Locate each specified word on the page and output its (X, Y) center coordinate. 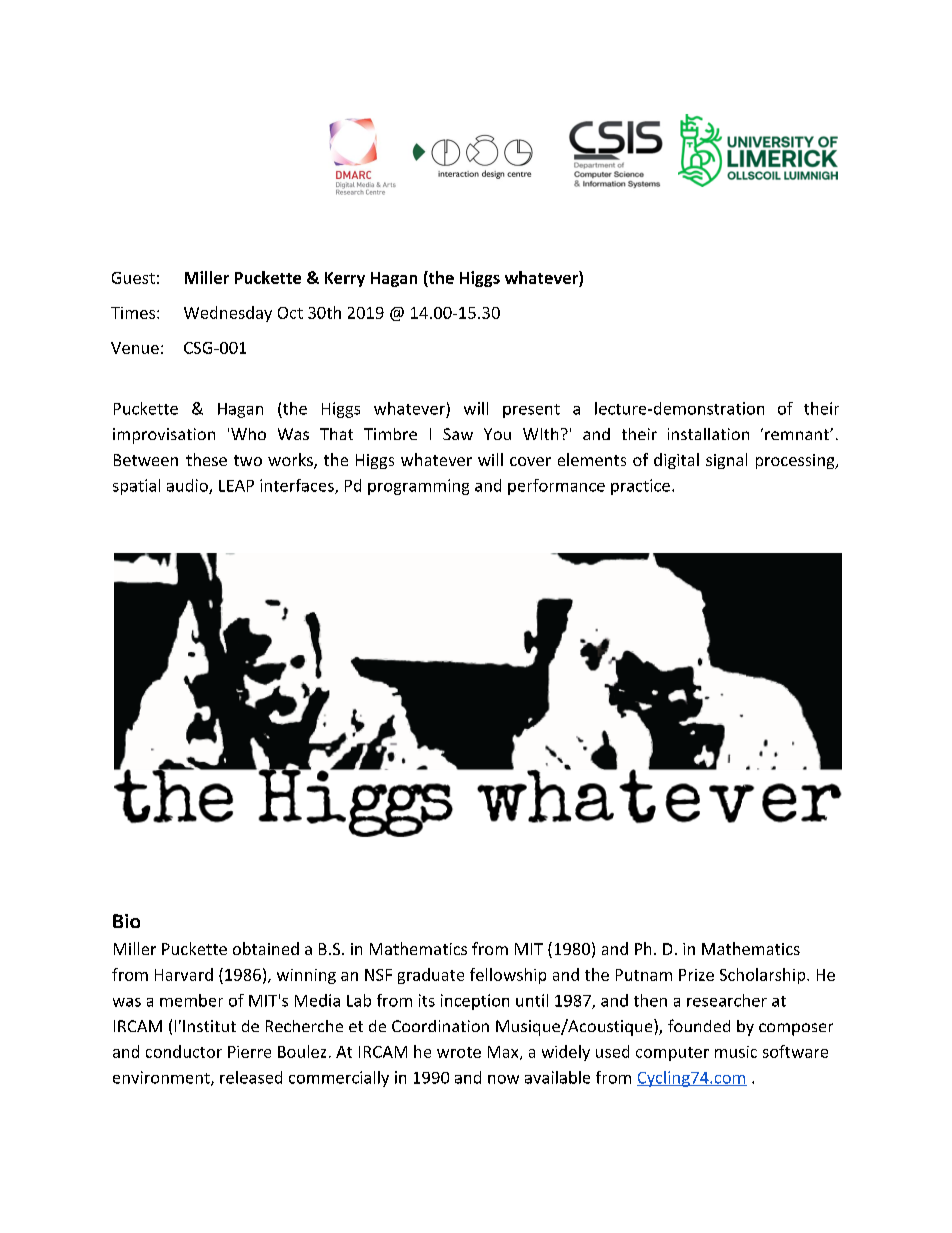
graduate (431, 976)
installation (708, 434)
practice (640, 487)
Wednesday (228, 314)
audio (188, 486)
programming (418, 487)
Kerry (345, 279)
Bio (126, 921)
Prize (696, 975)
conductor (184, 1051)
